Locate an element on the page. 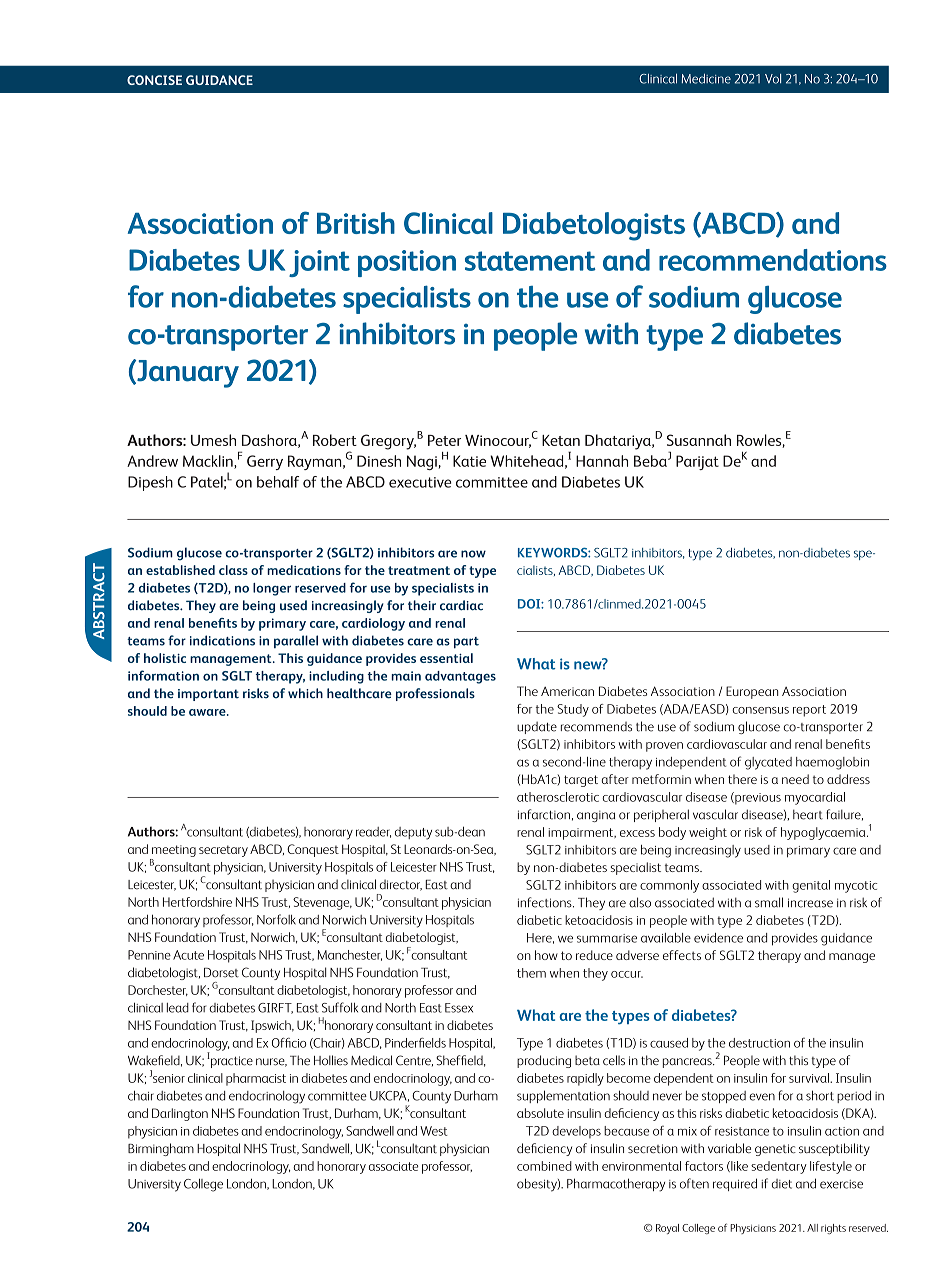 This image has height=1270, width=952. heart is located at coordinates (808, 814).
